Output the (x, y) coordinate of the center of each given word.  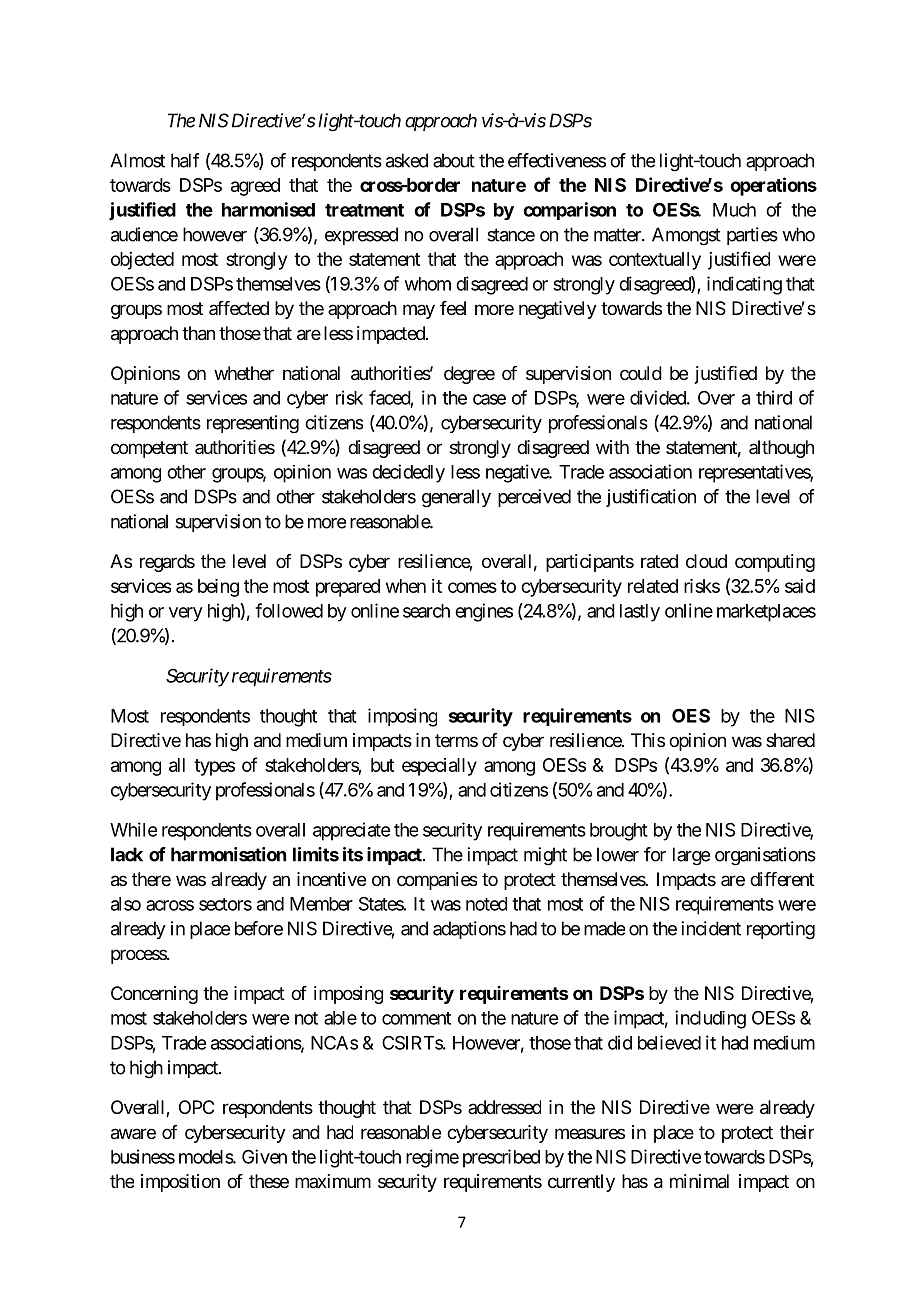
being (218, 588)
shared (790, 740)
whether (244, 373)
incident (711, 928)
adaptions (469, 930)
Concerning (154, 995)
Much (734, 210)
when (406, 586)
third (774, 397)
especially (439, 767)
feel (453, 308)
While (133, 829)
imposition (180, 1183)
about (454, 160)
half (185, 160)
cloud (706, 561)
